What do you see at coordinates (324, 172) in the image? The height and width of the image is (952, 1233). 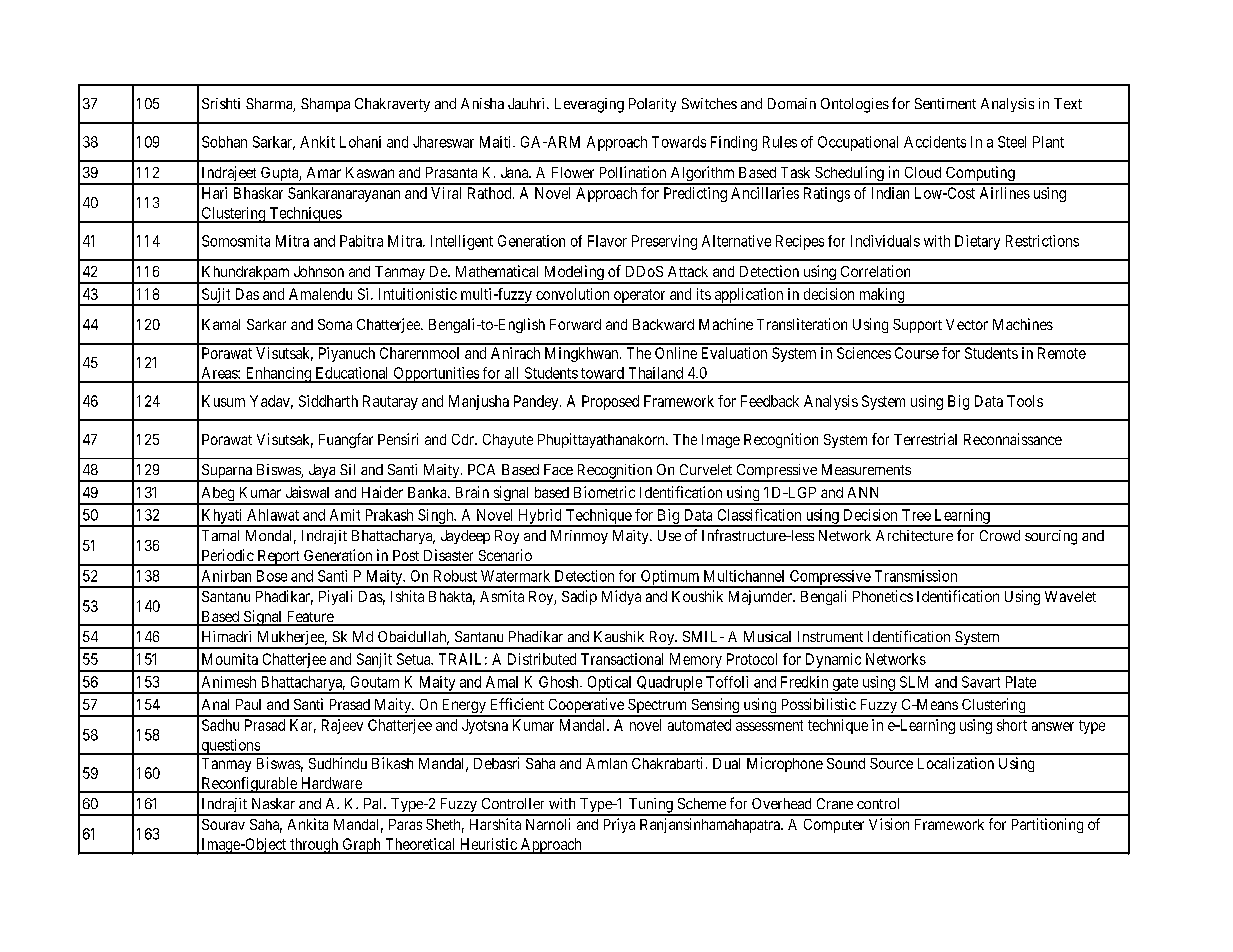 I see `Amar` at bounding box center [324, 172].
